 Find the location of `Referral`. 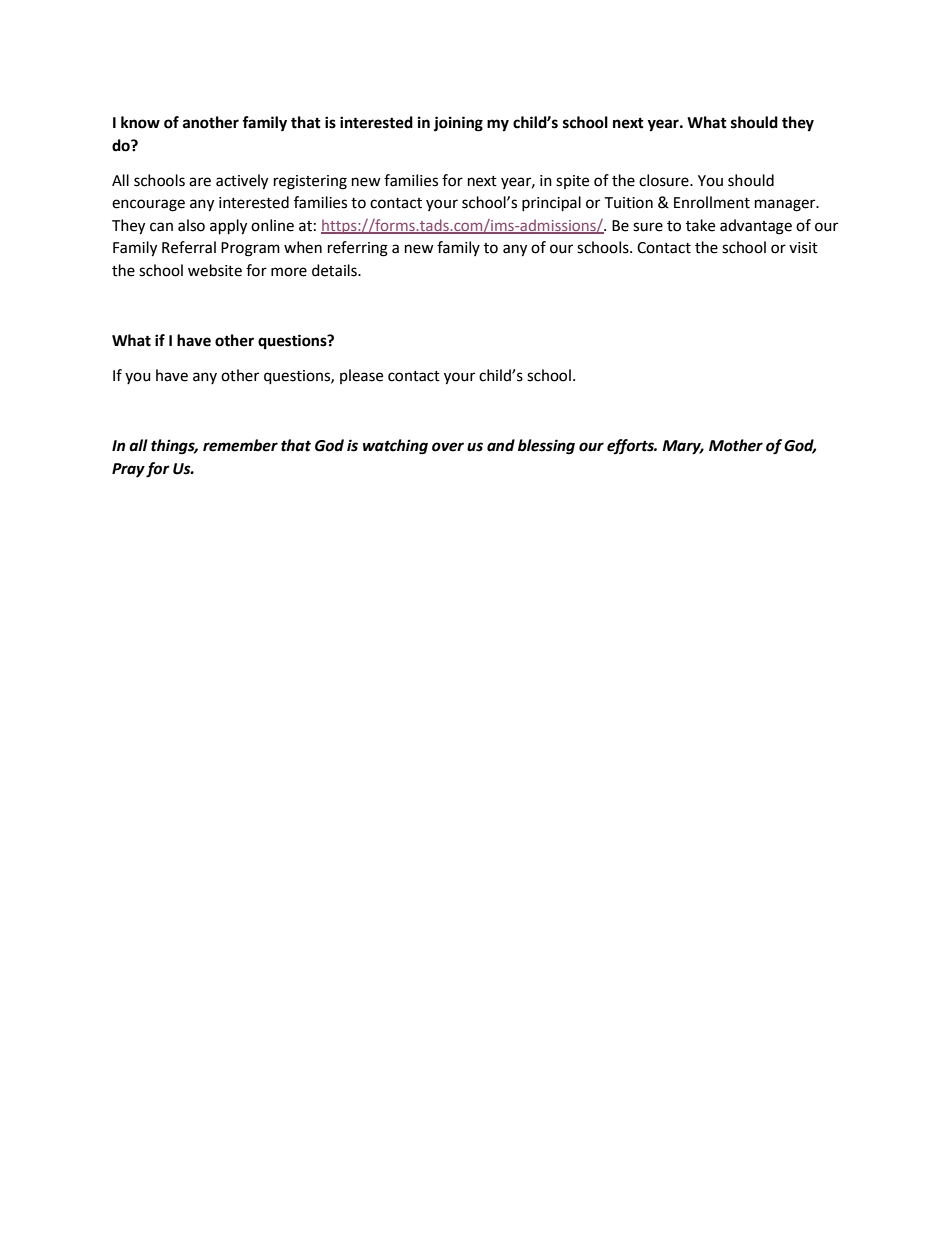

Referral is located at coordinates (189, 247).
